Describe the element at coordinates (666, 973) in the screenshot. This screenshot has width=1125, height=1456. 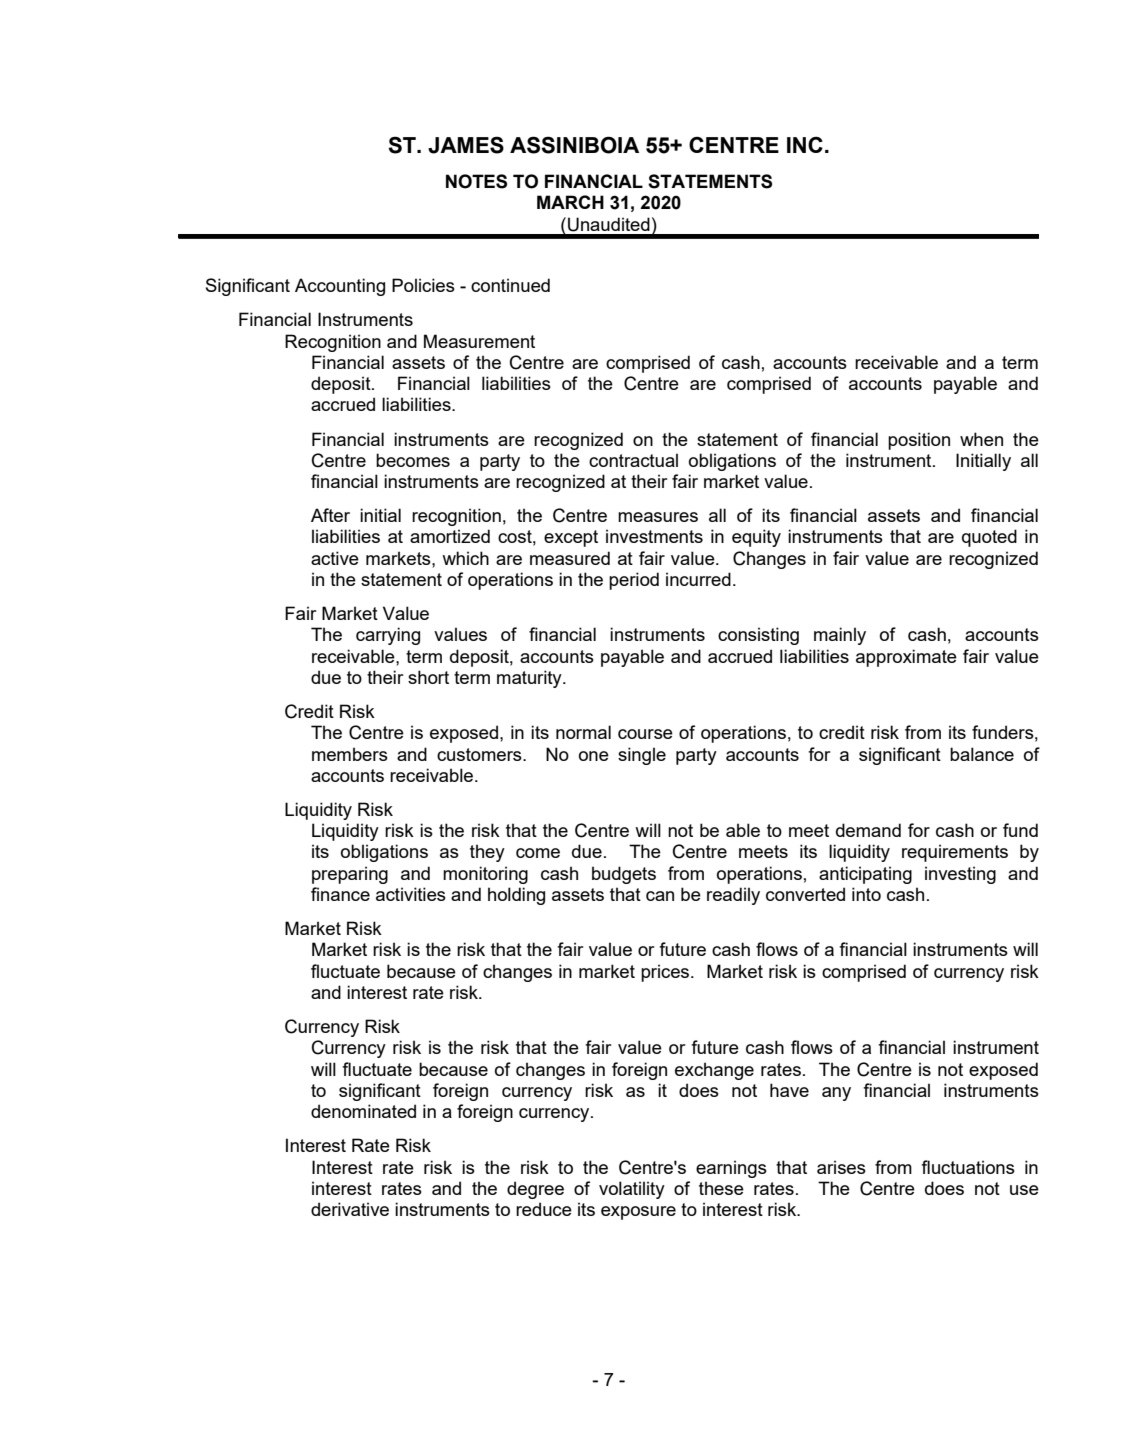
I see `prices` at that location.
